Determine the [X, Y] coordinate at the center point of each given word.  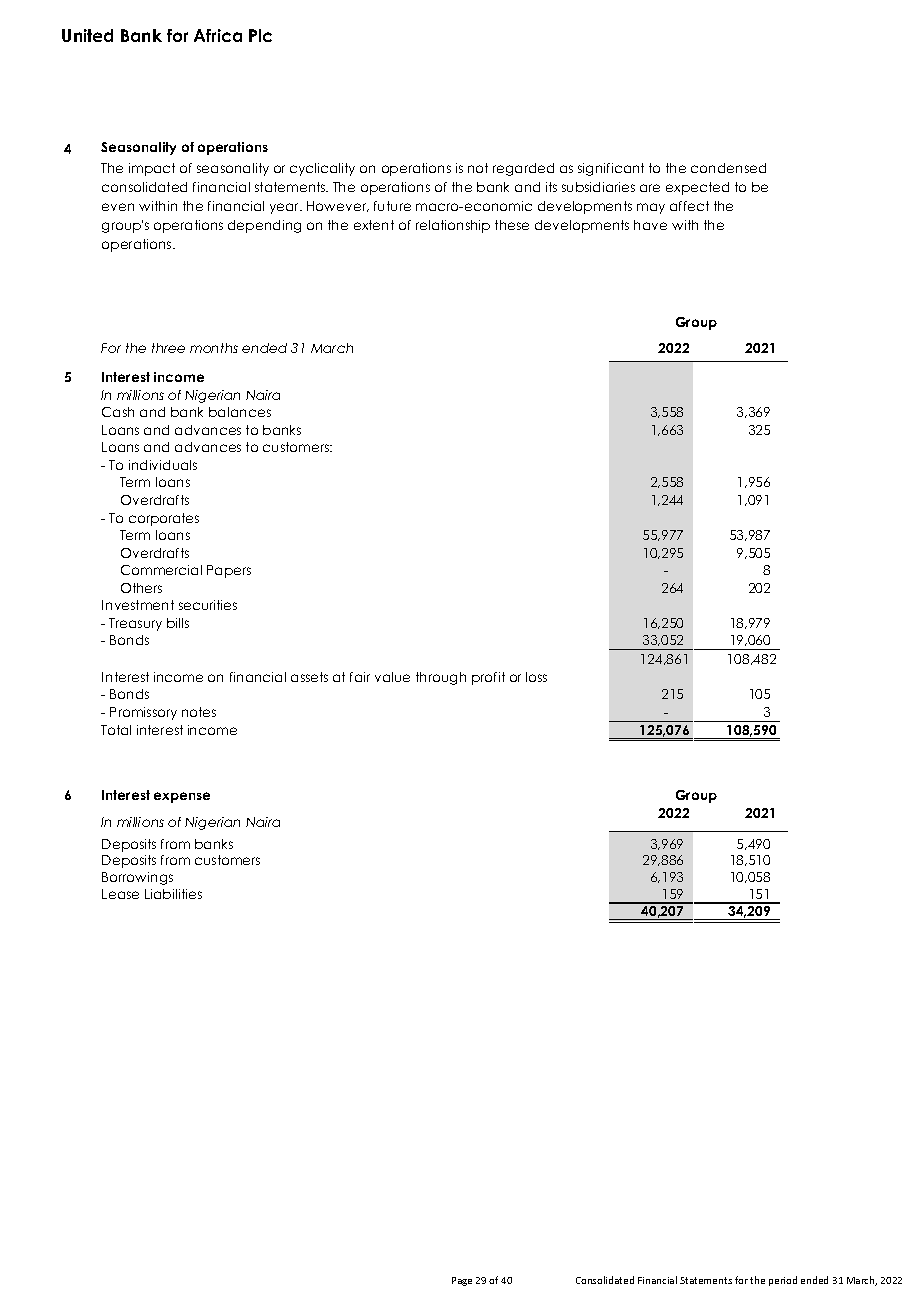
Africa [218, 35]
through [441, 678]
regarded [523, 169]
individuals [163, 465]
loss [536, 677]
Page [462, 1281]
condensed [728, 168]
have [650, 225]
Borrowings [137, 878]
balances [240, 412]
